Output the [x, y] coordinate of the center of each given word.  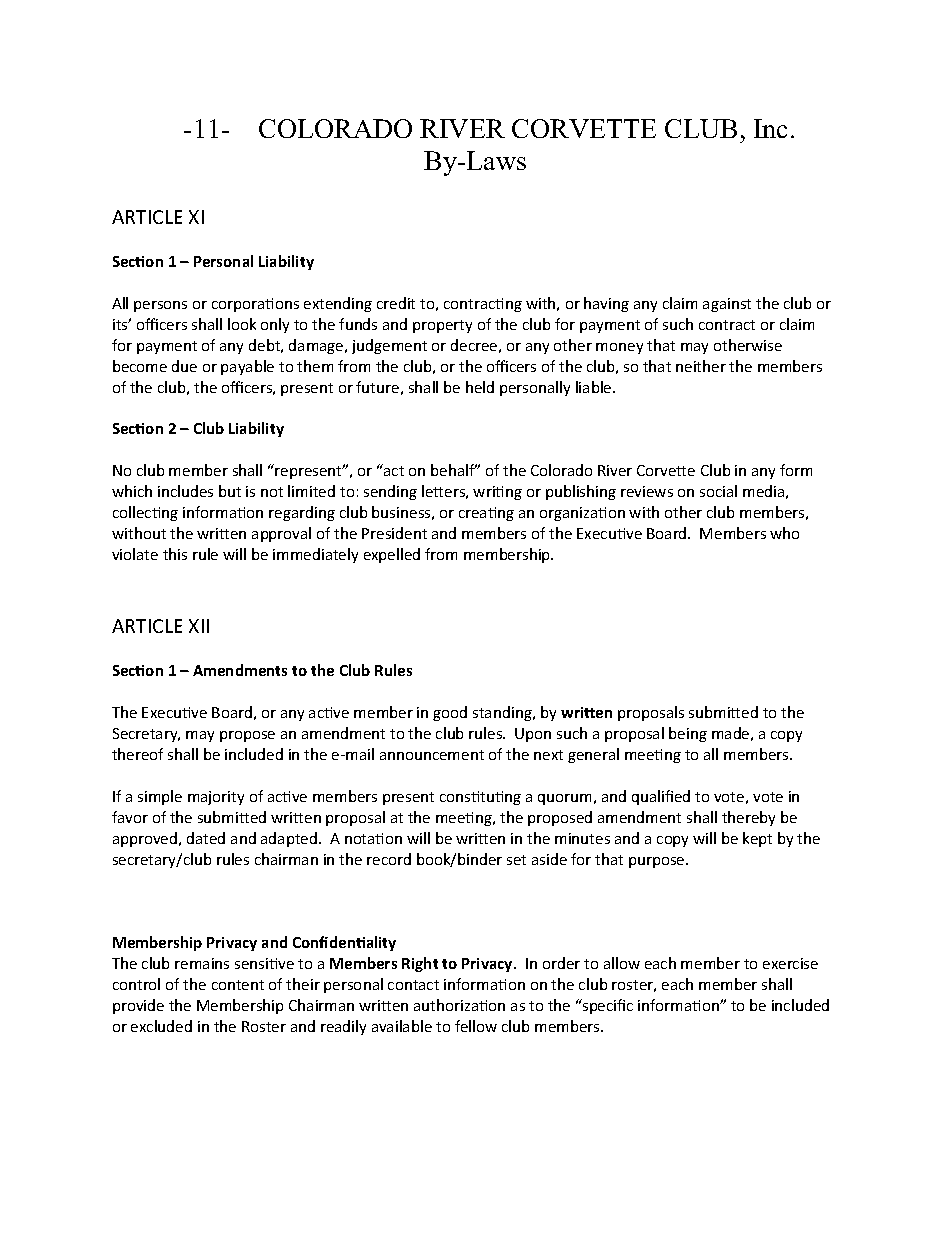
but [230, 491]
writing [497, 493]
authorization [459, 1005]
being [688, 734]
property [442, 326]
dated [206, 838]
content [238, 985]
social [718, 491]
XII [199, 626]
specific [607, 1006]
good [450, 713]
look [242, 324]
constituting [480, 798]
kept [757, 839]
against [727, 305]
